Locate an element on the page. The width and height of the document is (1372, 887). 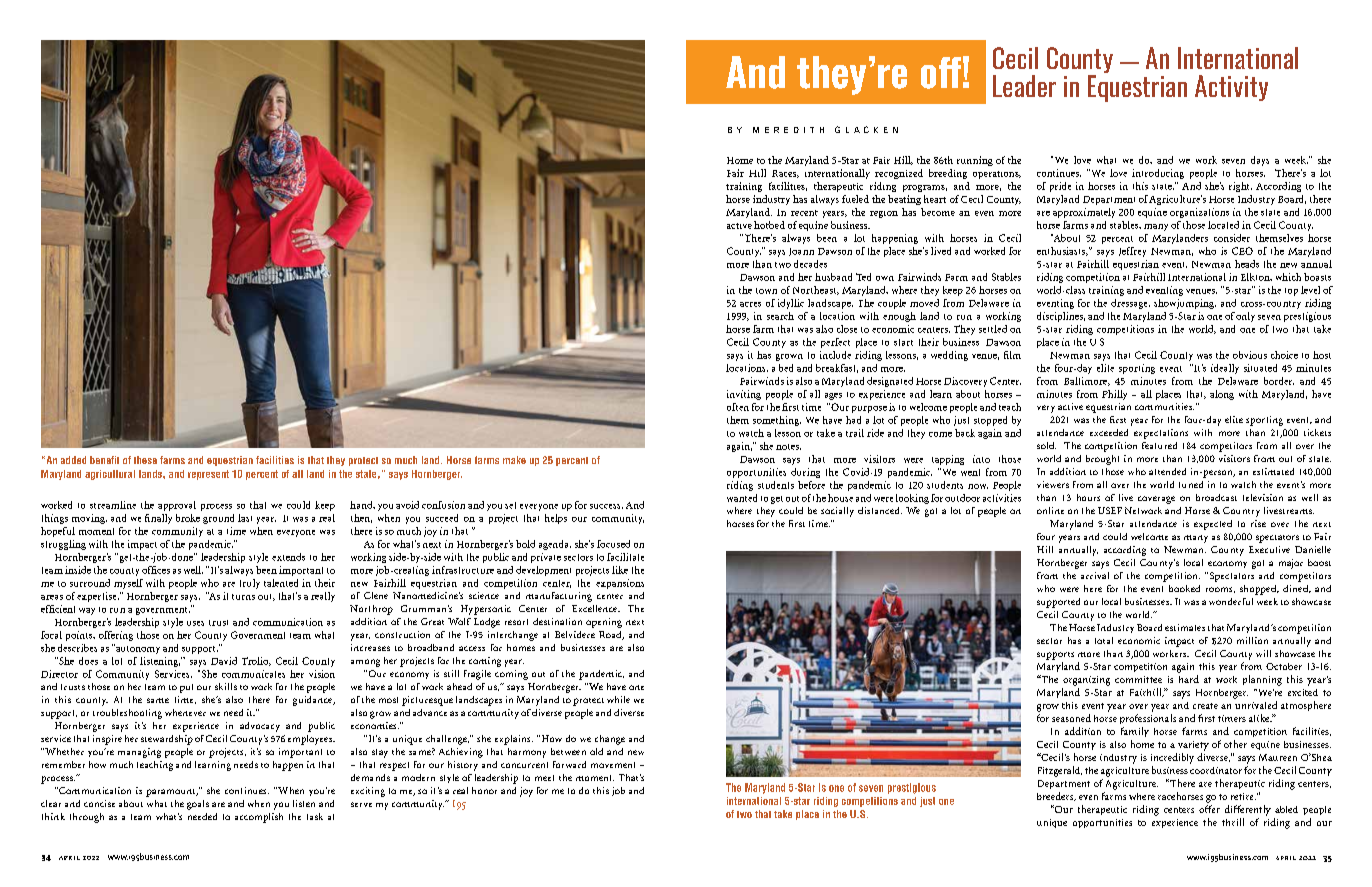
featured is located at coordinates (1159, 445).
